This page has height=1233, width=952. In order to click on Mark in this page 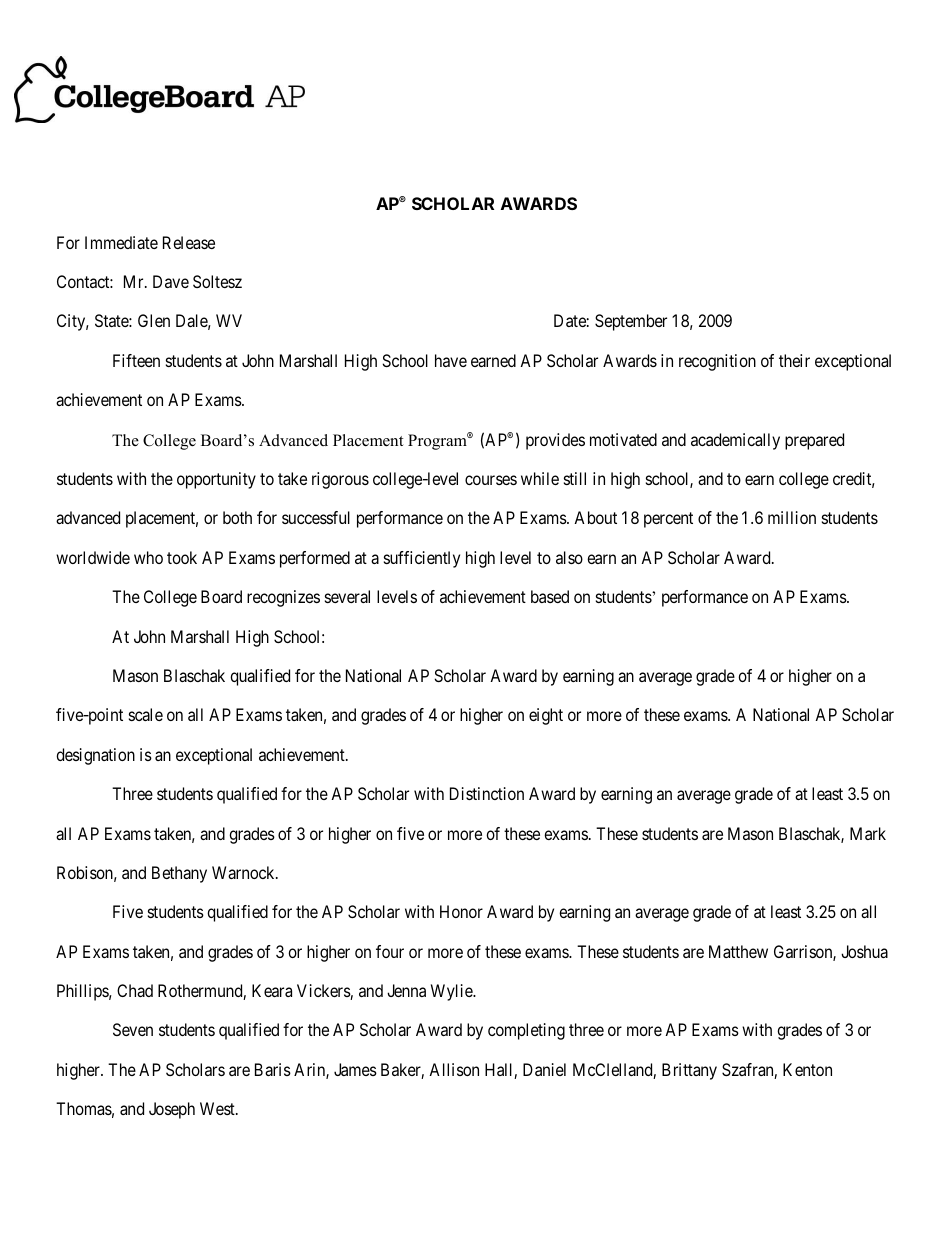, I will do `click(868, 833)`.
